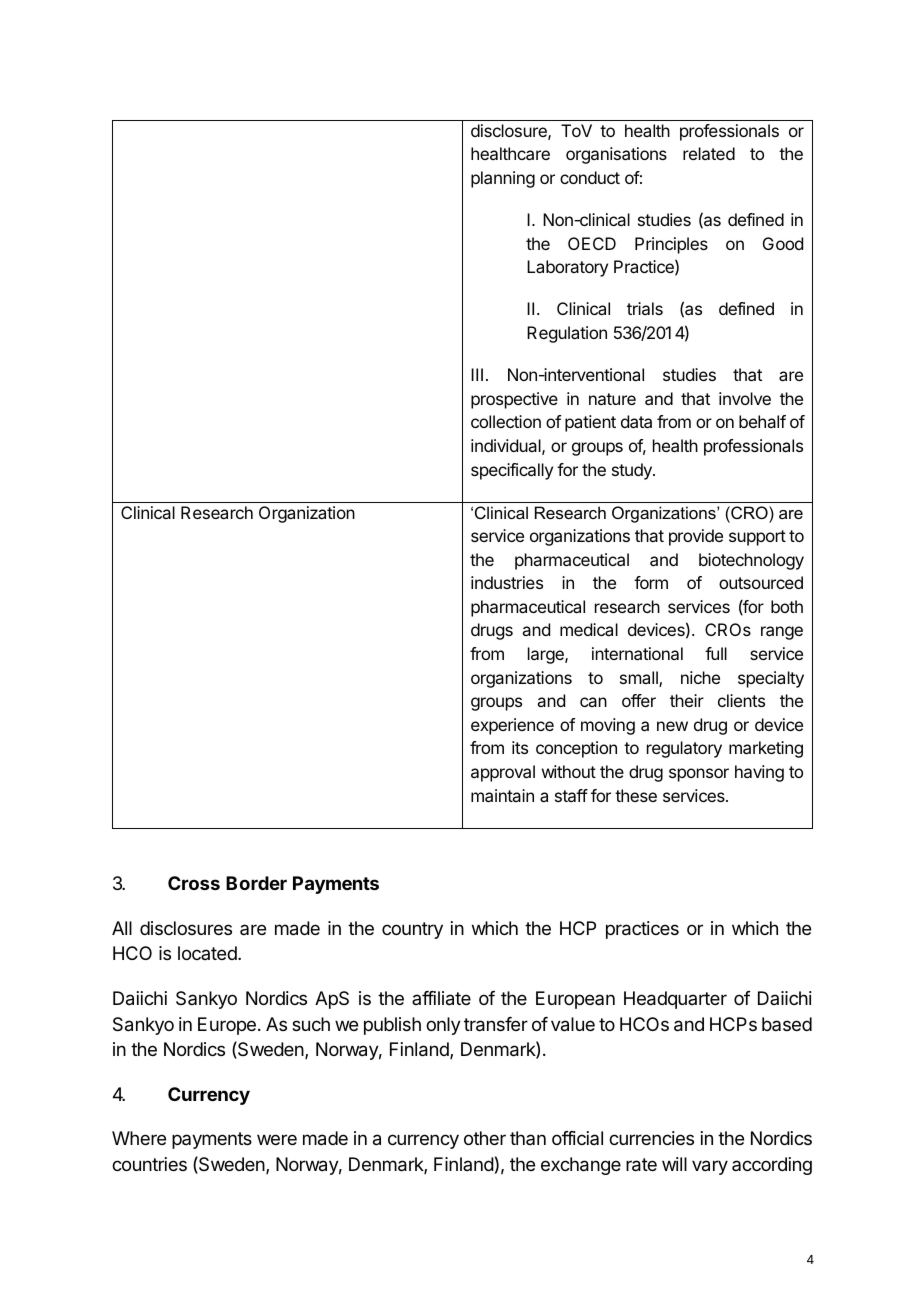 The image size is (924, 1308). Describe the element at coordinates (699, 775) in the document. I see `sponsor` at that location.
